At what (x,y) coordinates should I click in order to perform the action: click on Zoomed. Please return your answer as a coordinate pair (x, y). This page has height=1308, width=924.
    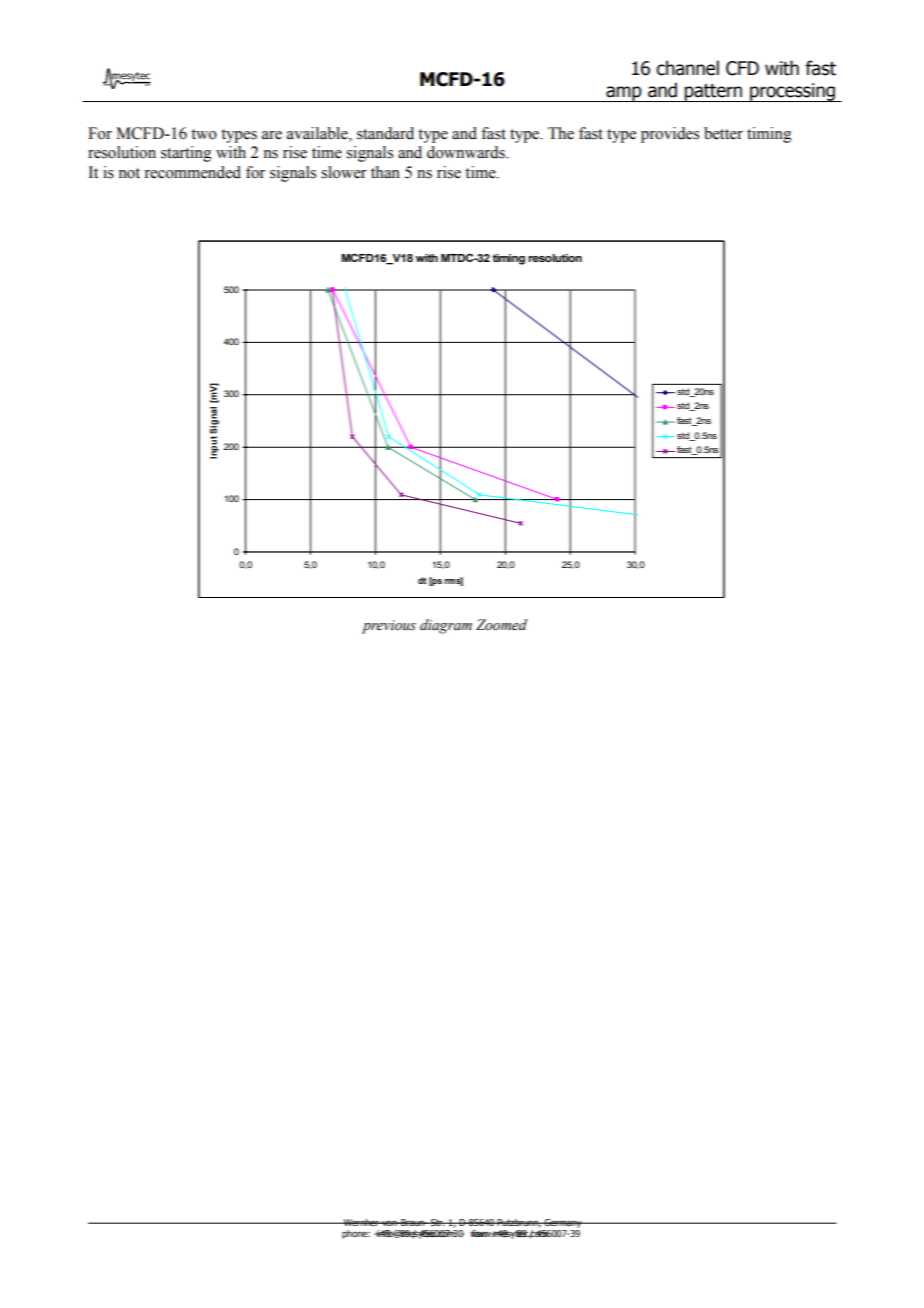
    Looking at the image, I should click on (501, 625).
